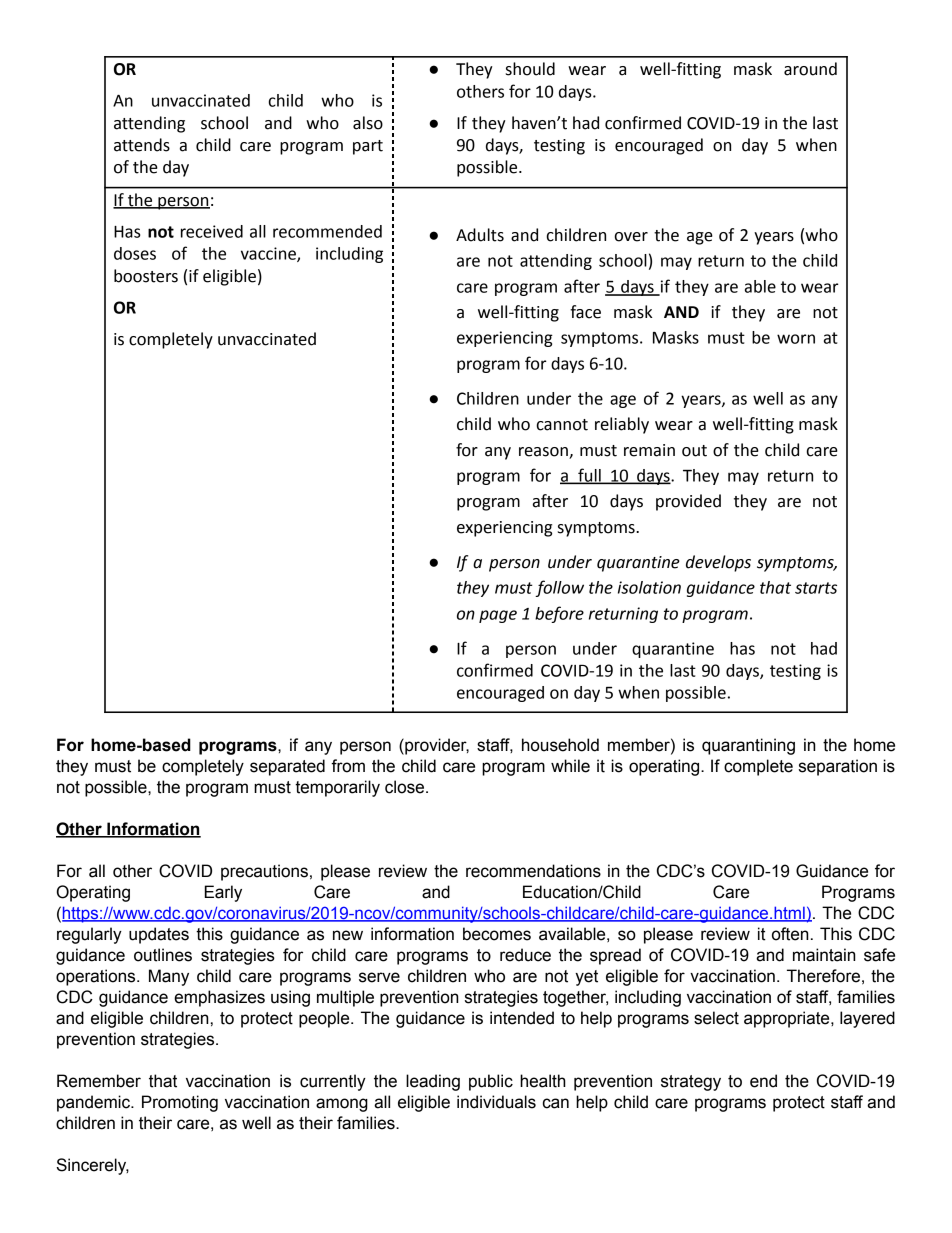  Describe the element at coordinates (496, 1102) in the image. I see `individuals` at that location.
